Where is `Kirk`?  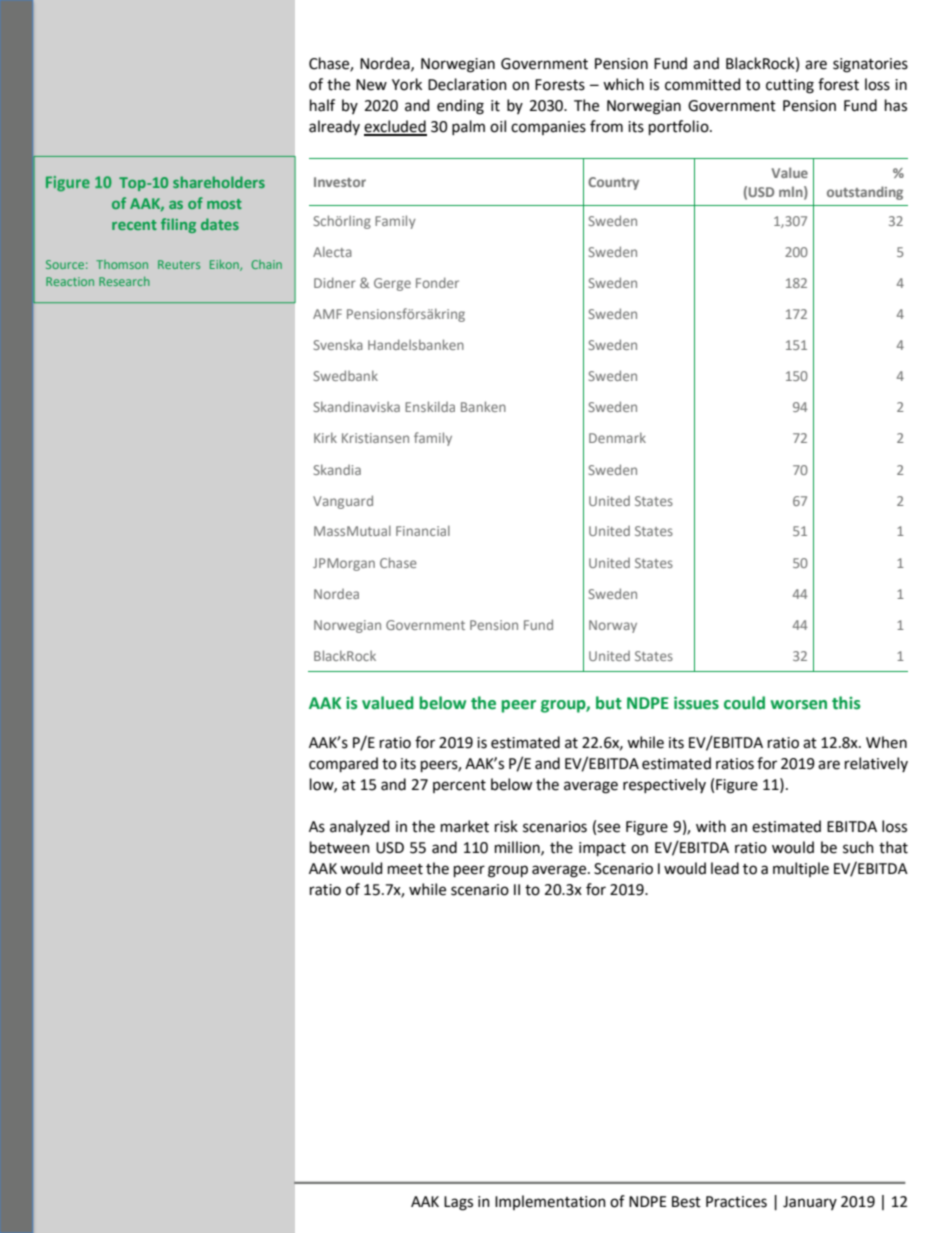
Kirk is located at coordinates (325, 437).
